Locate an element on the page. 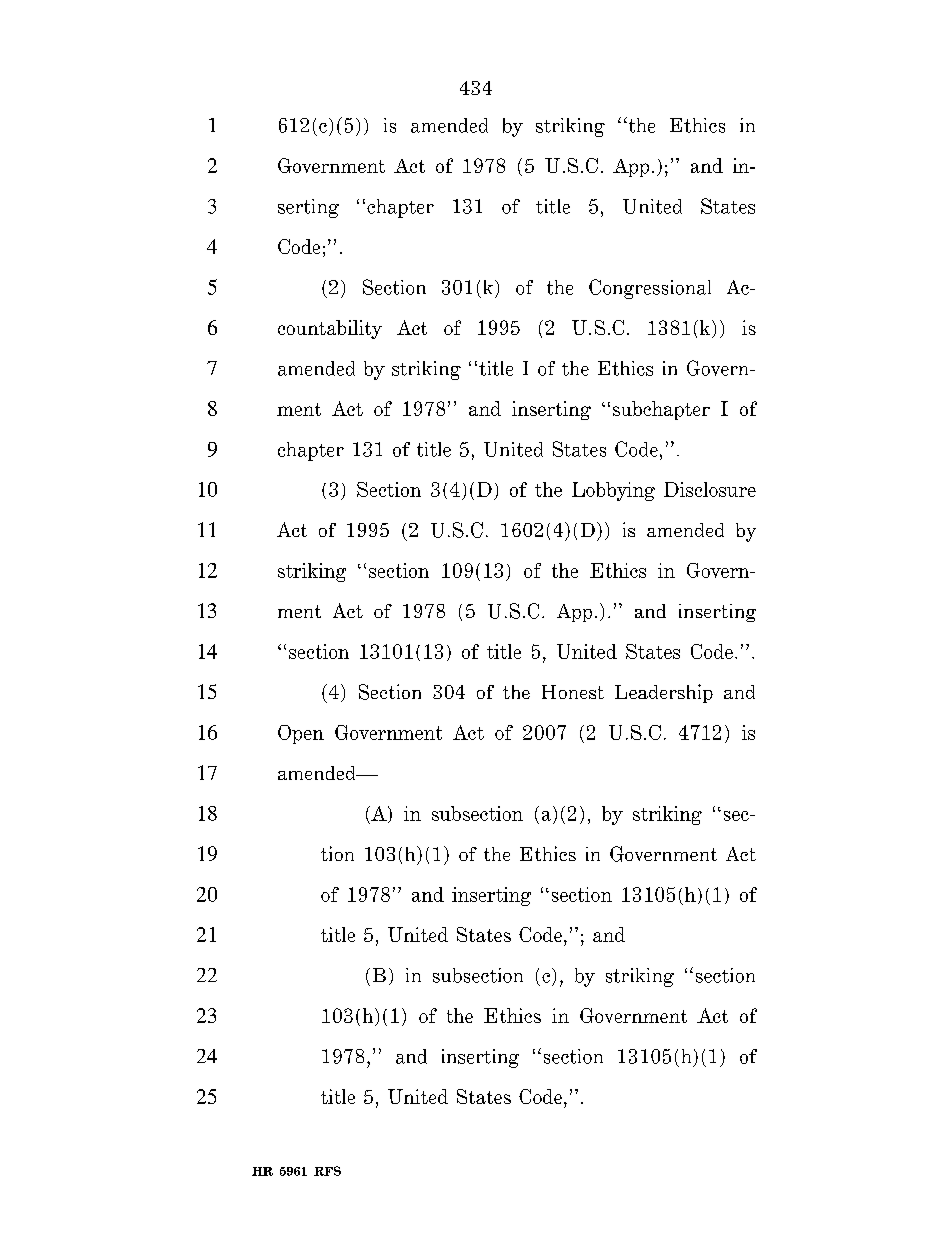 This page has height=1233, width=952. Honest is located at coordinates (573, 692).
